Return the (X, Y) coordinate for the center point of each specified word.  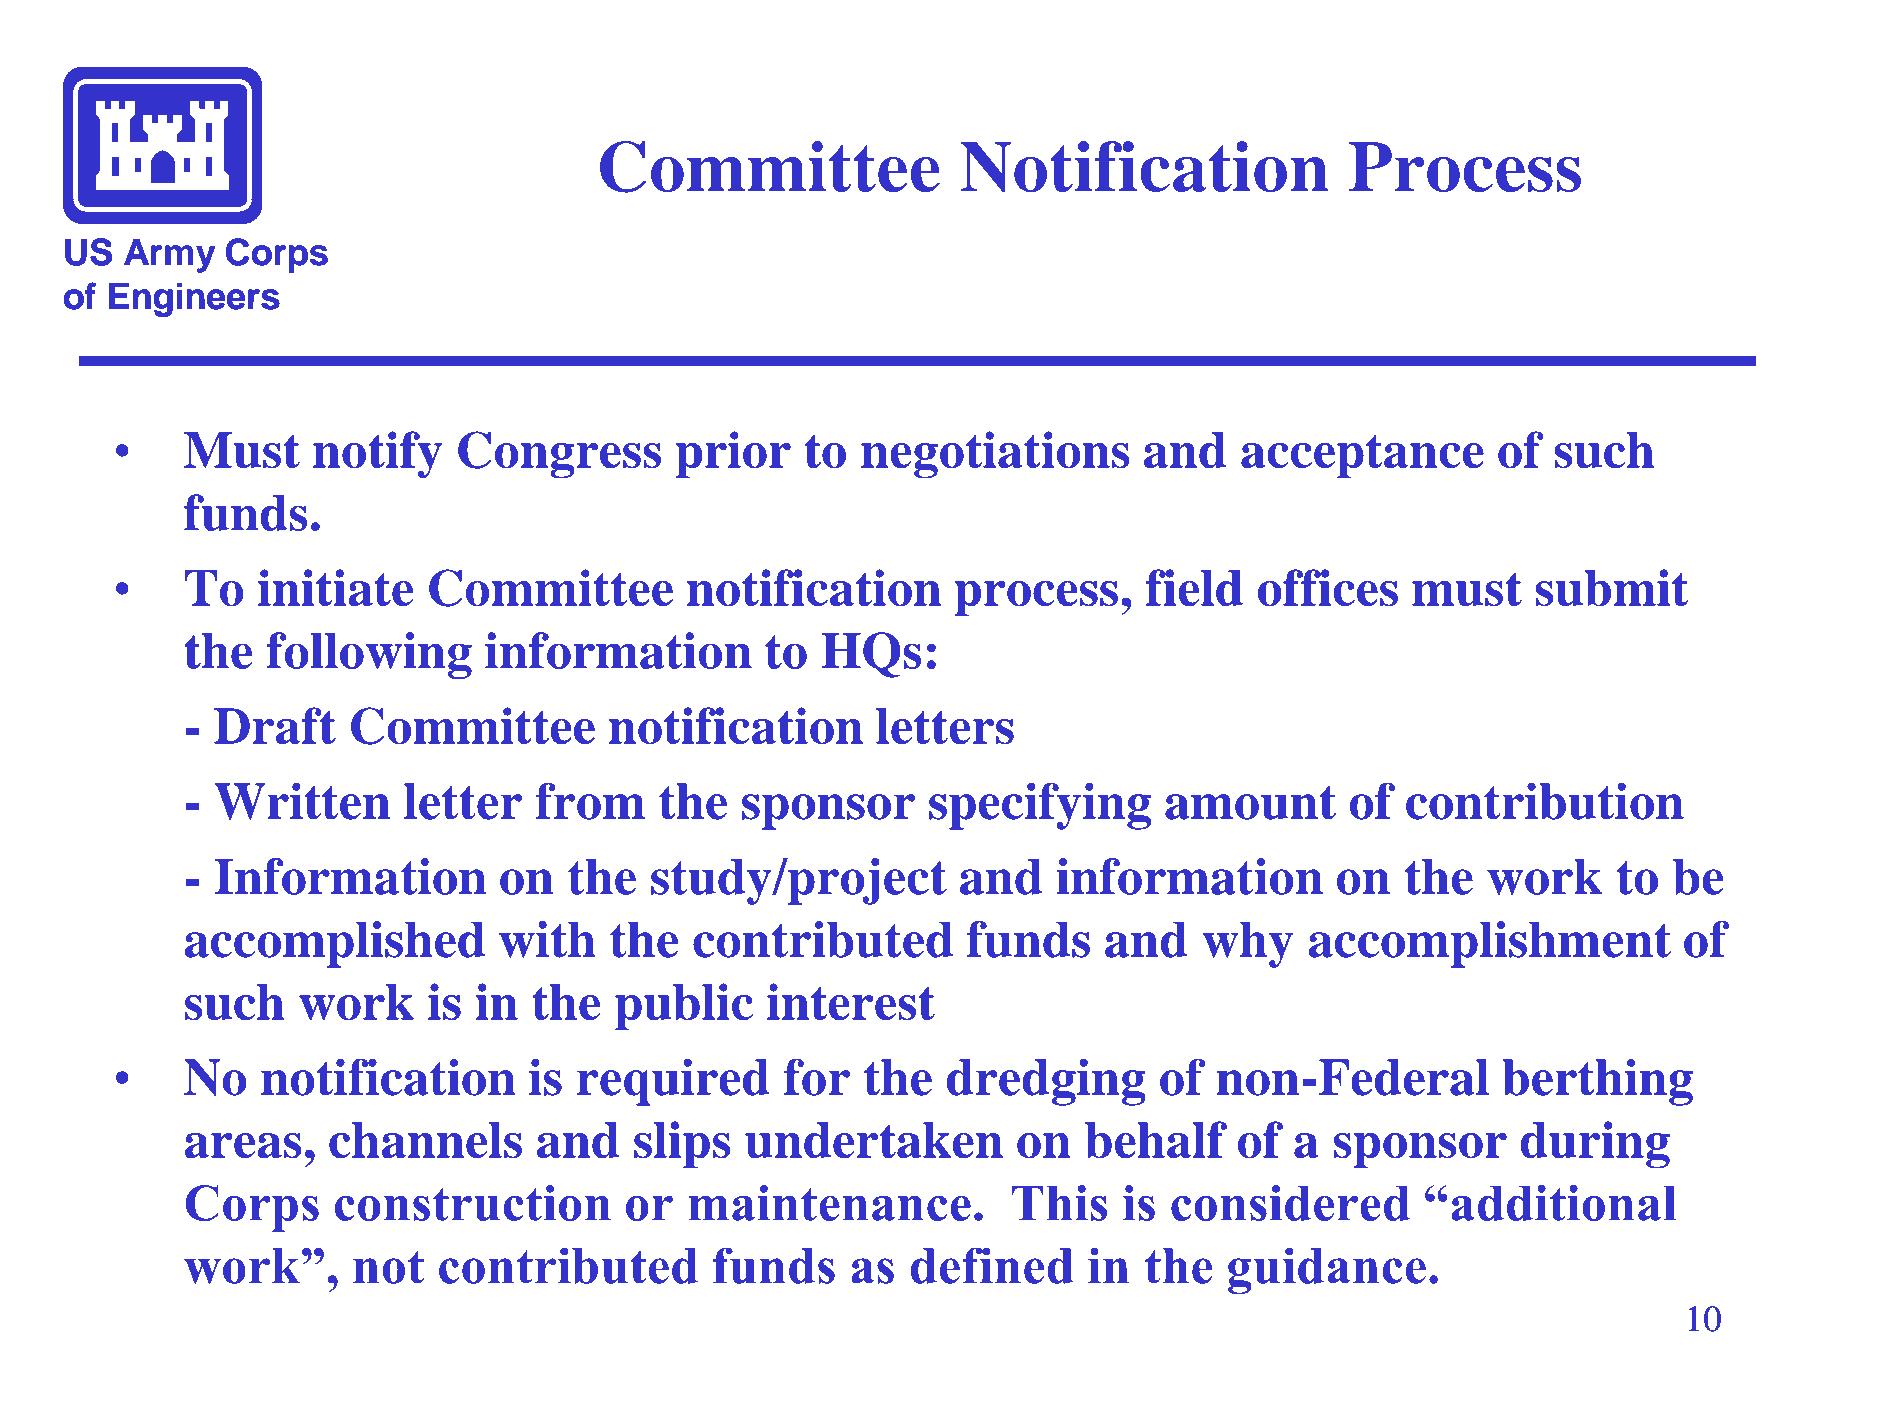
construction (473, 1203)
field (1194, 588)
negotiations (995, 455)
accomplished (335, 944)
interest (851, 1002)
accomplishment (1490, 944)
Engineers (194, 299)
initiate (335, 588)
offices (1328, 588)
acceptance (1362, 456)
